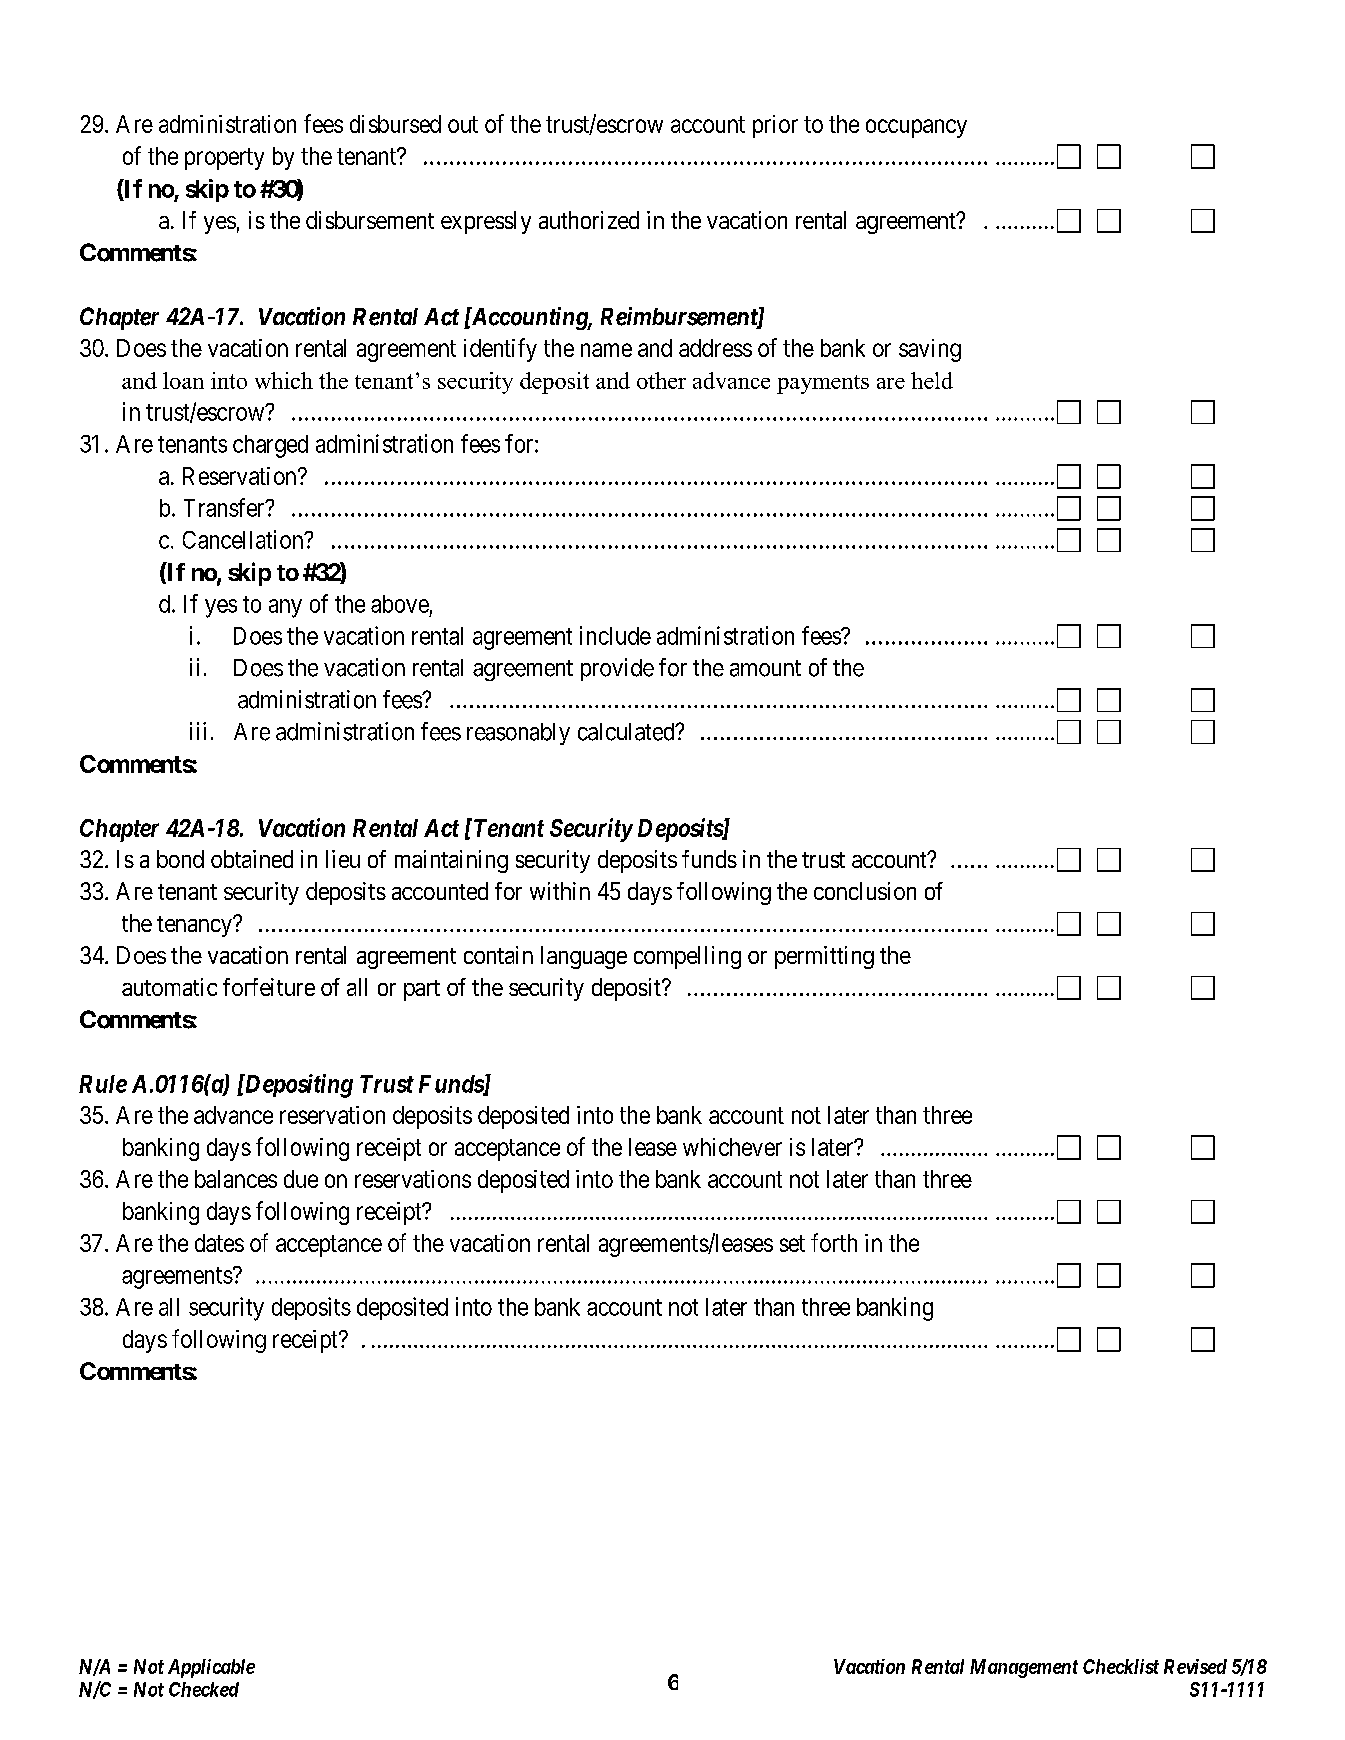 Image resolution: width=1345 pixels, height=1740 pixels. Describe the element at coordinates (916, 128) in the image. I see `occupancy` at that location.
